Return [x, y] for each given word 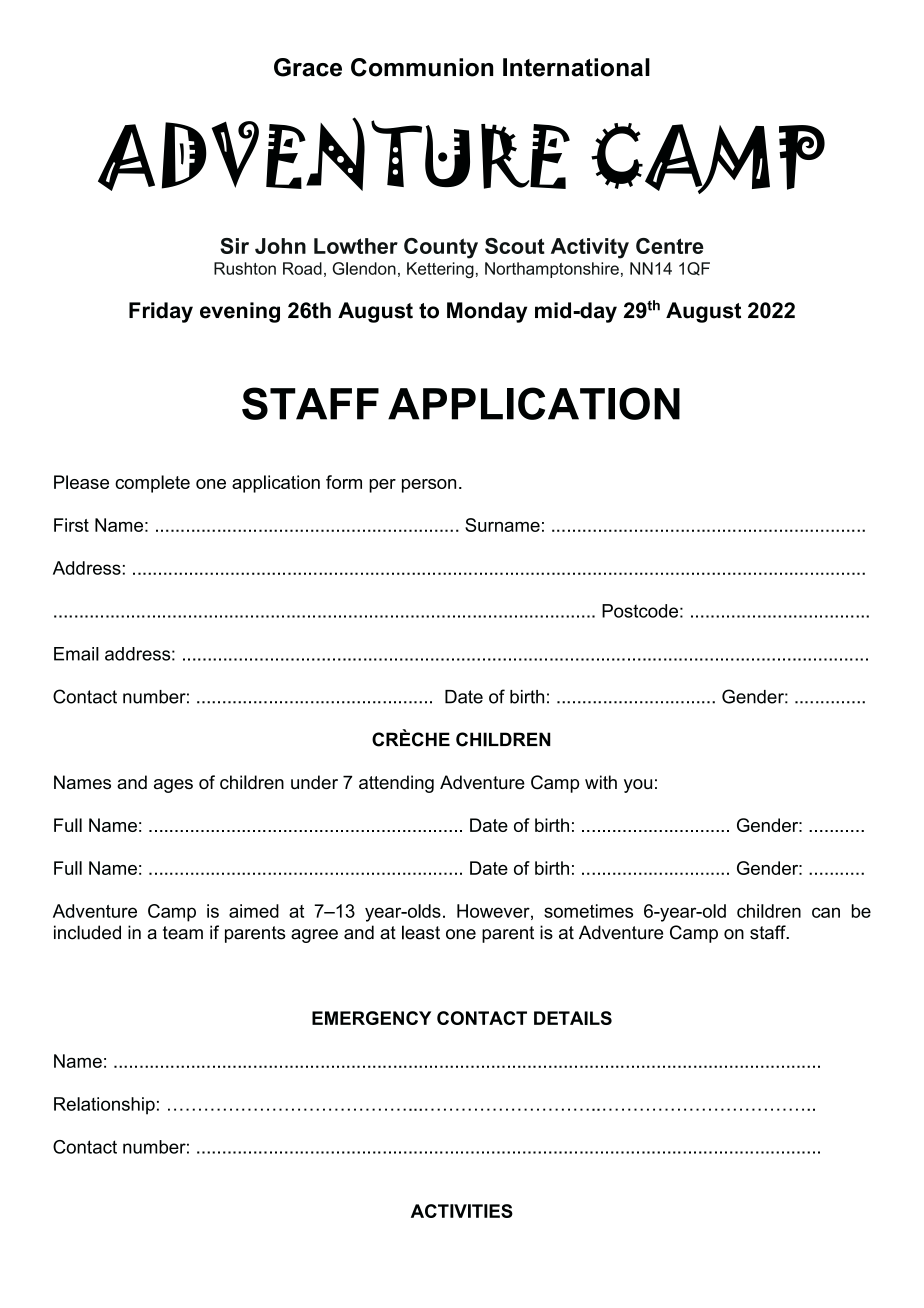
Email [76, 654]
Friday [161, 312]
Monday [487, 312]
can [826, 912]
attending [396, 784]
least [421, 932]
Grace [308, 67]
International [576, 67]
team [183, 933]
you [638, 786]
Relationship [104, 1106]
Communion [422, 67]
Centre [670, 246]
